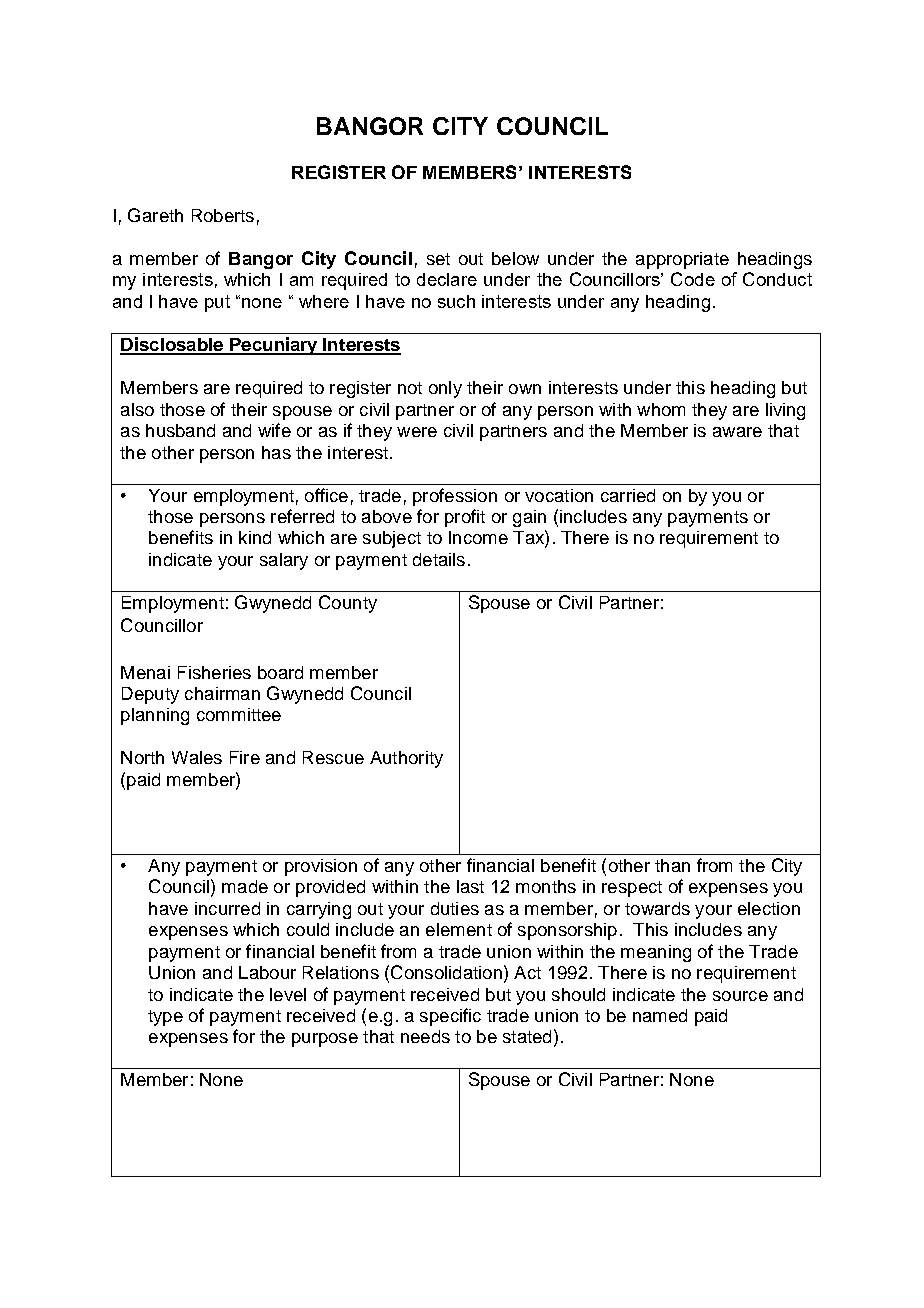  Describe the element at coordinates (165, 1018) in the screenshot. I see `type` at that location.
